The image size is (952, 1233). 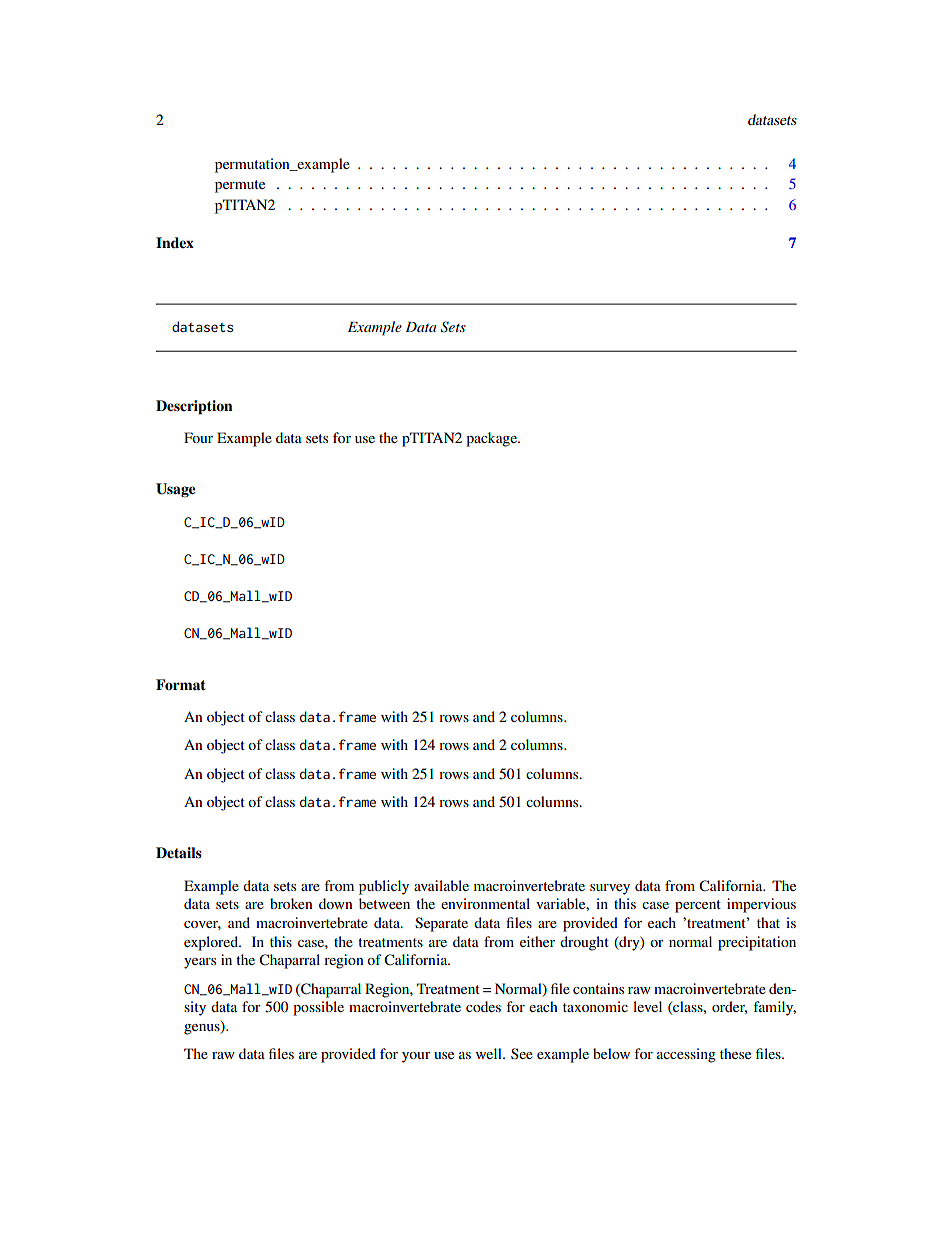 I want to click on package, so click(x=492, y=439).
